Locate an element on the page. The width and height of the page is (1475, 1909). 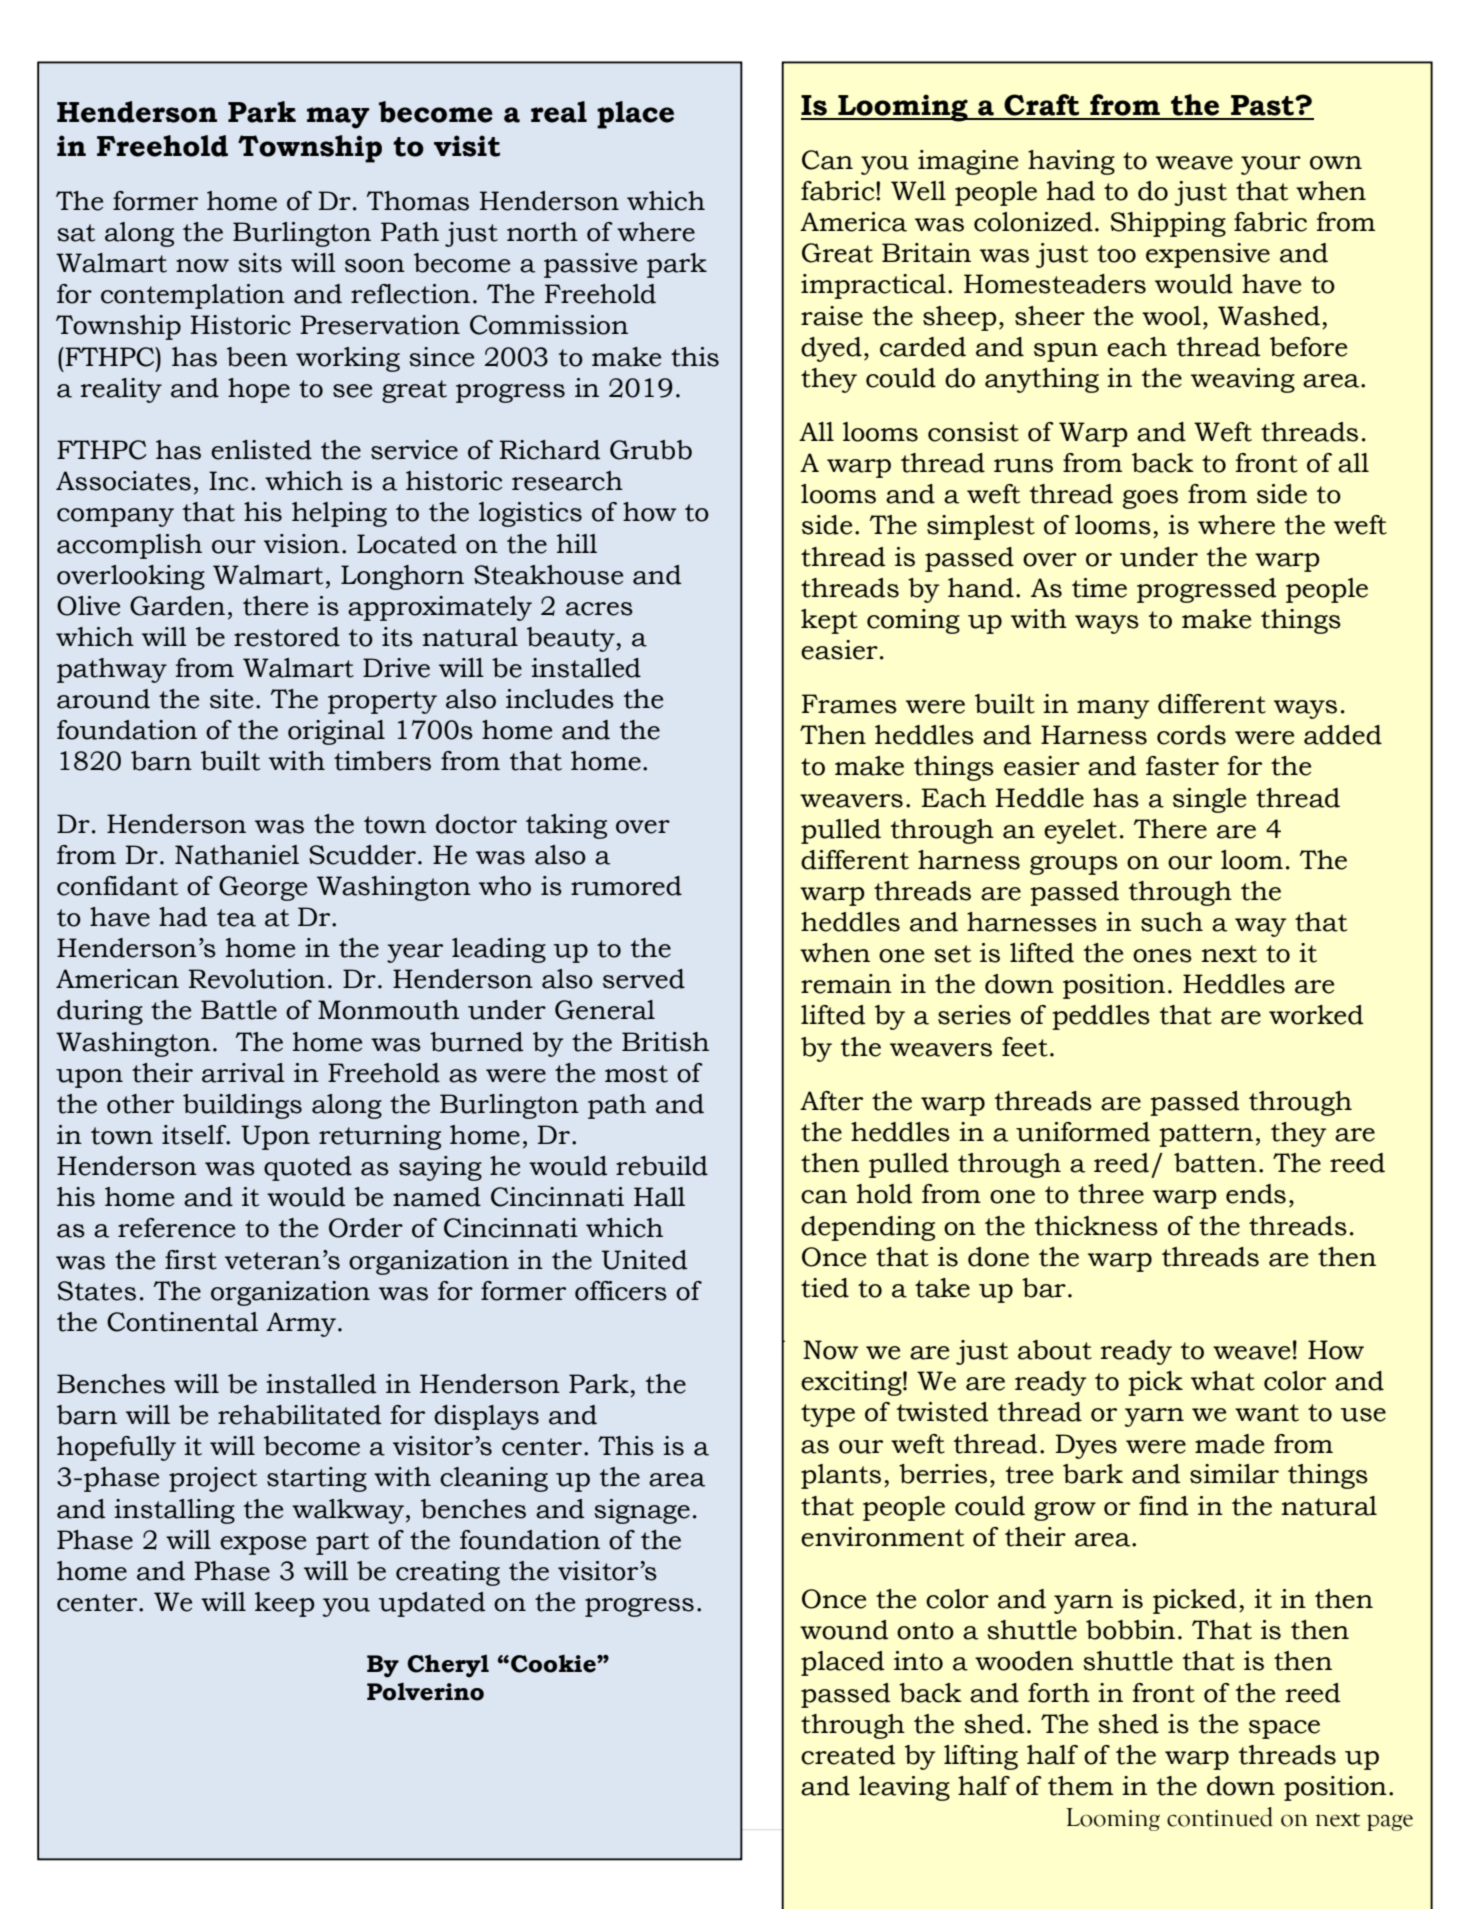
served is located at coordinates (644, 979).
